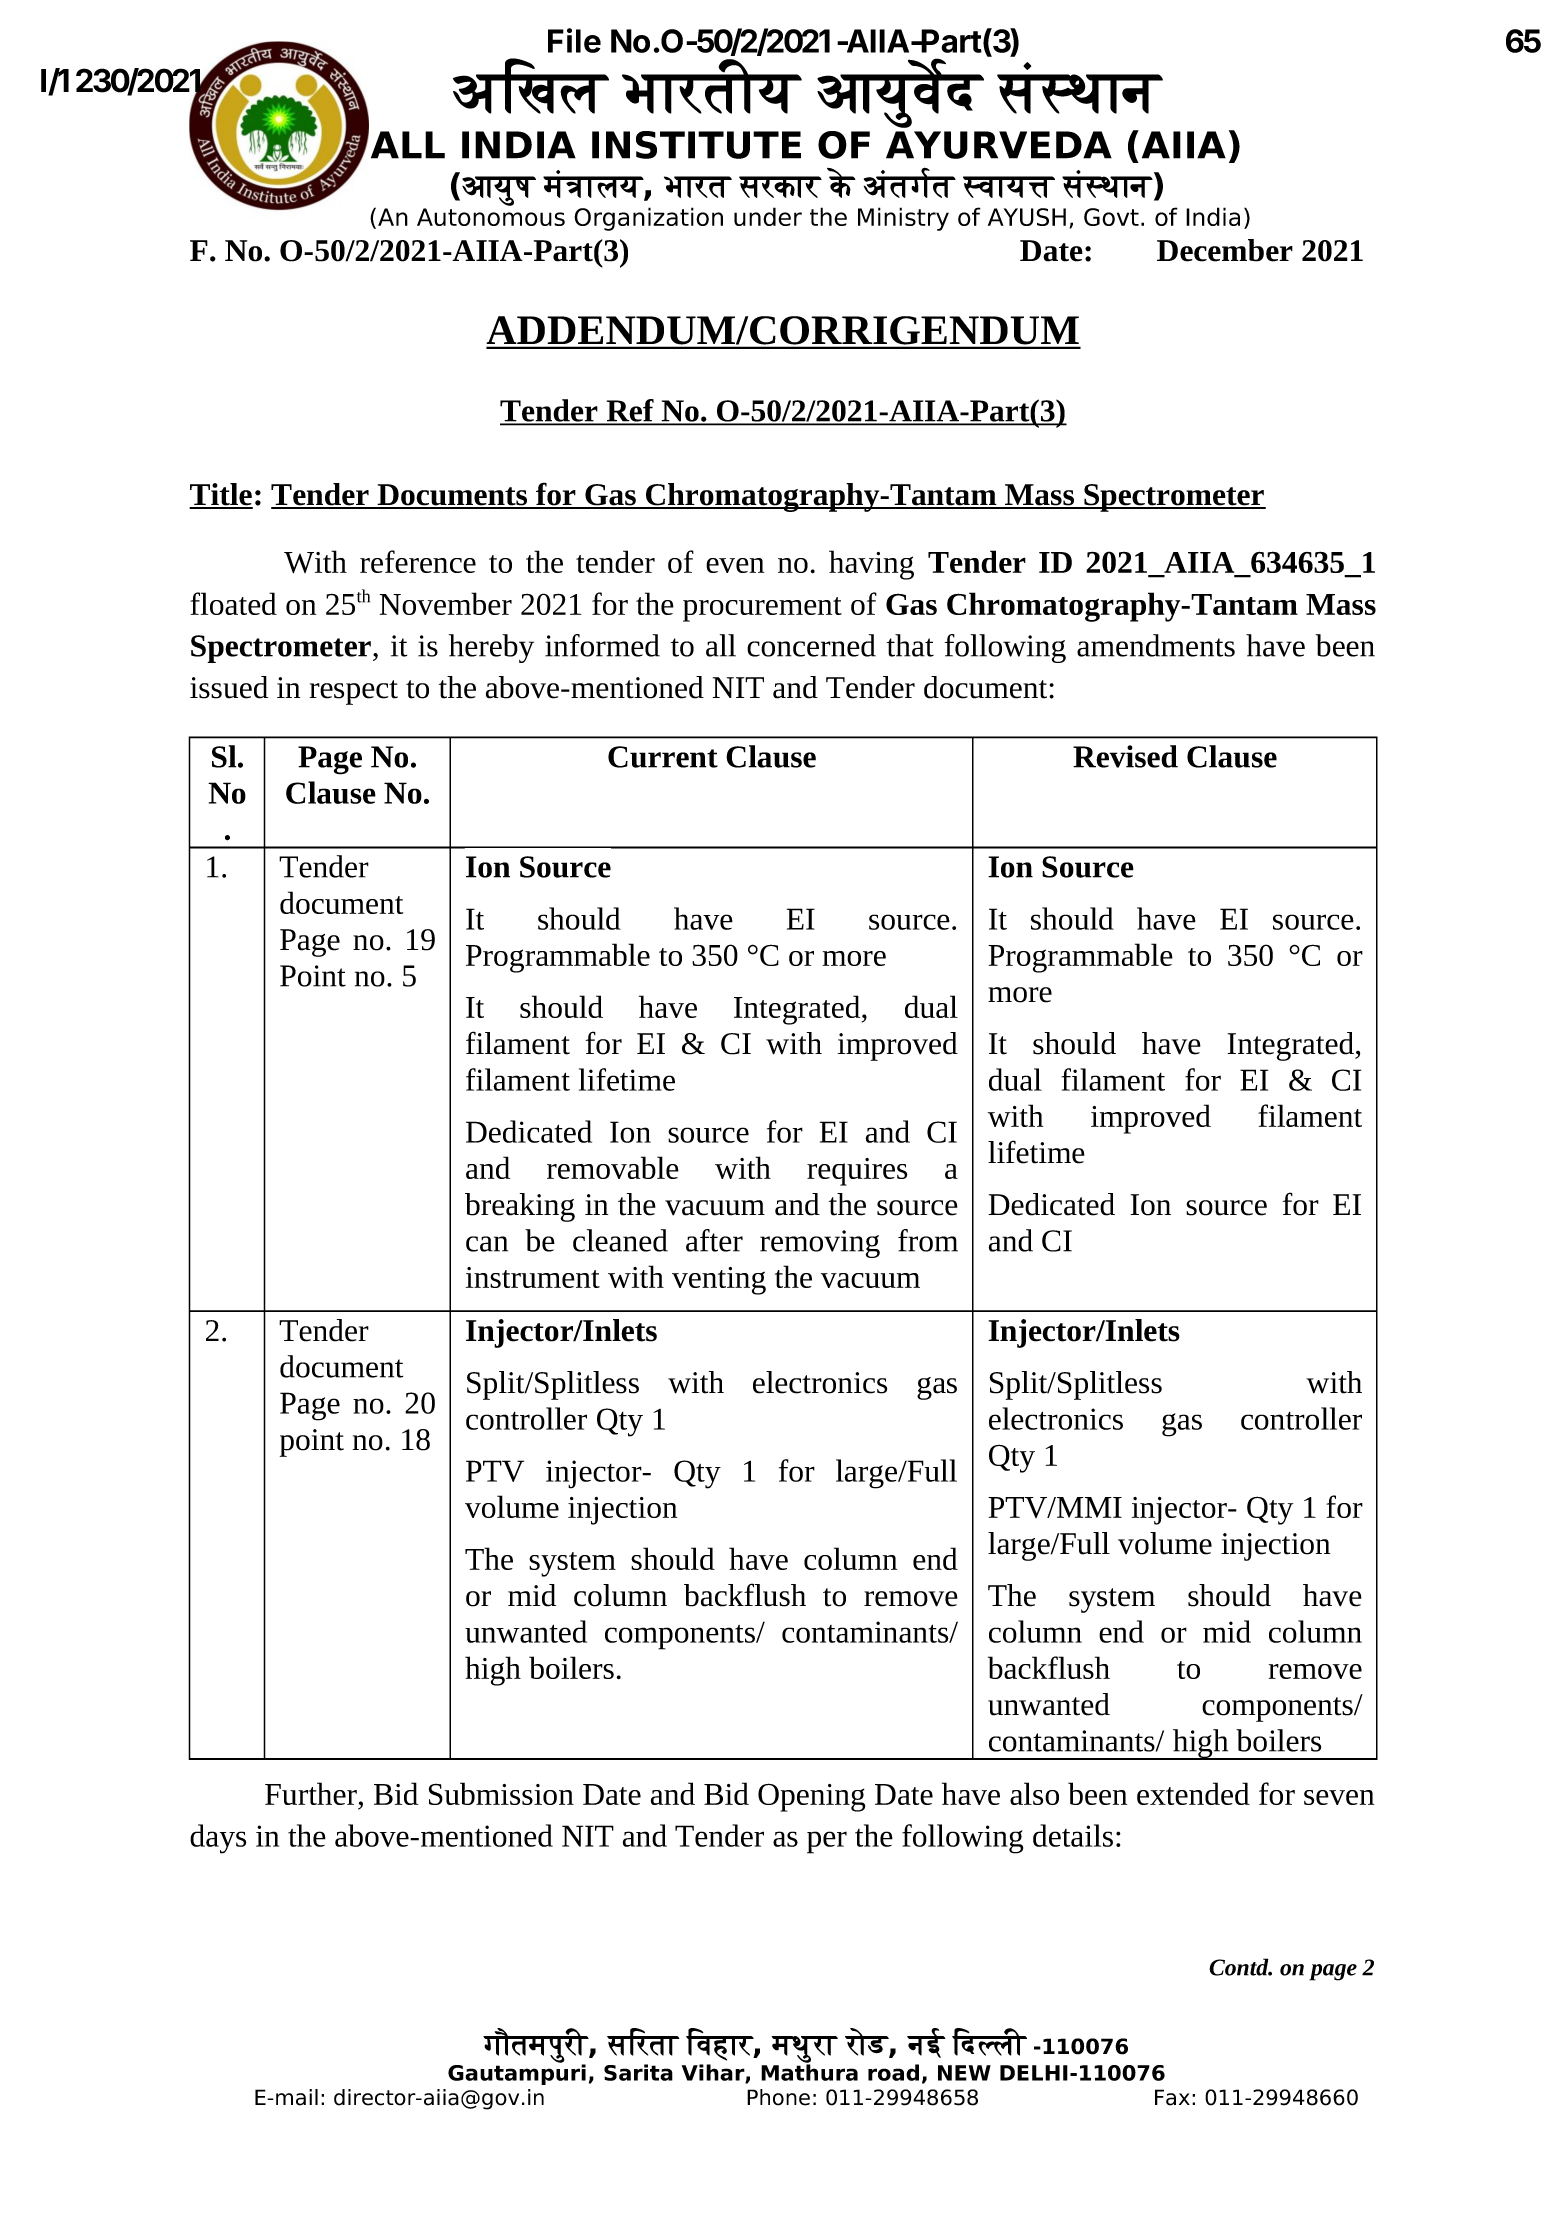 The width and height of the image is (1566, 2214). Describe the element at coordinates (1034, 1793) in the image. I see `also` at that location.
